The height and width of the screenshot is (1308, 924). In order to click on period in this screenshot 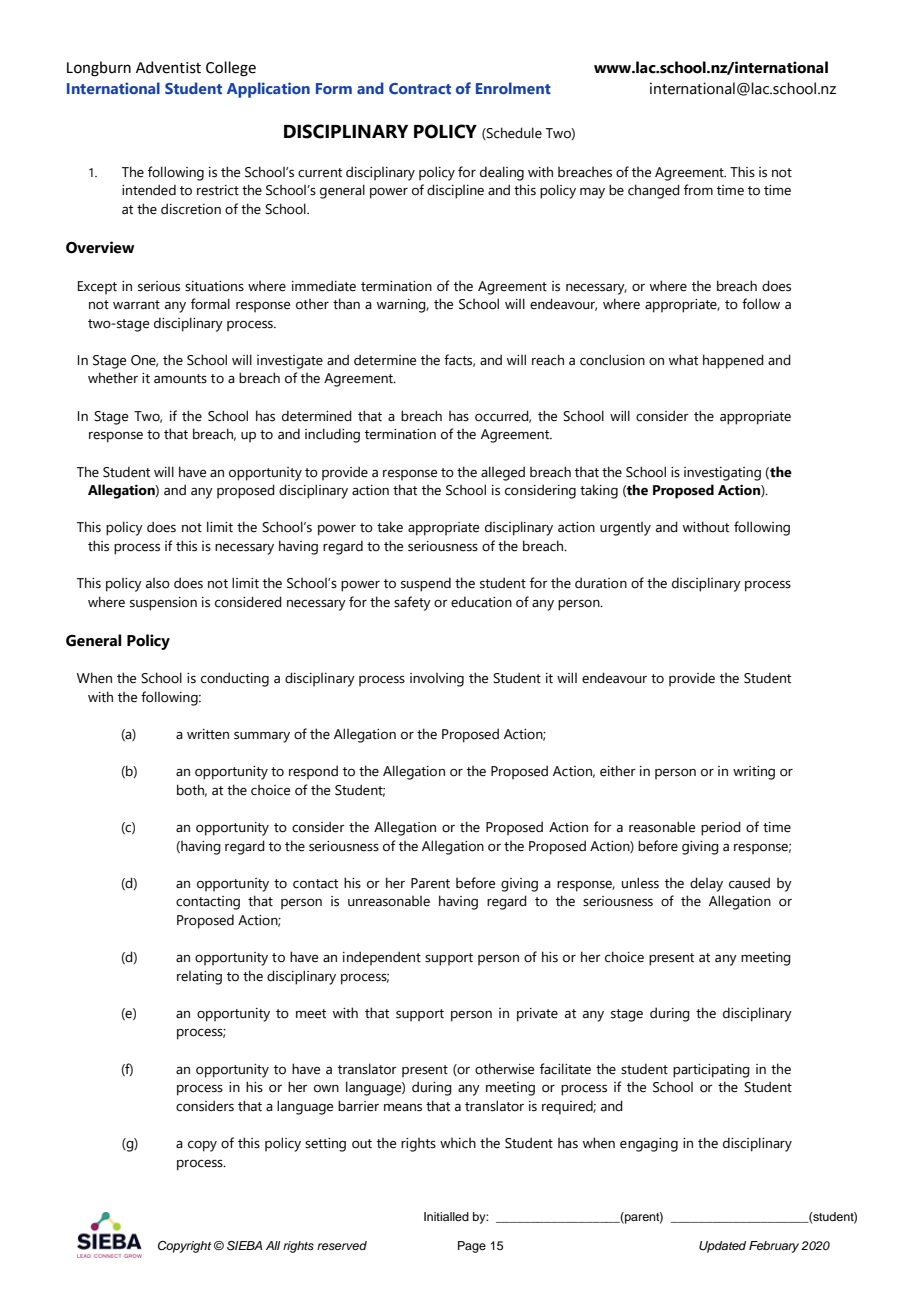, I will do `click(721, 828)`.
